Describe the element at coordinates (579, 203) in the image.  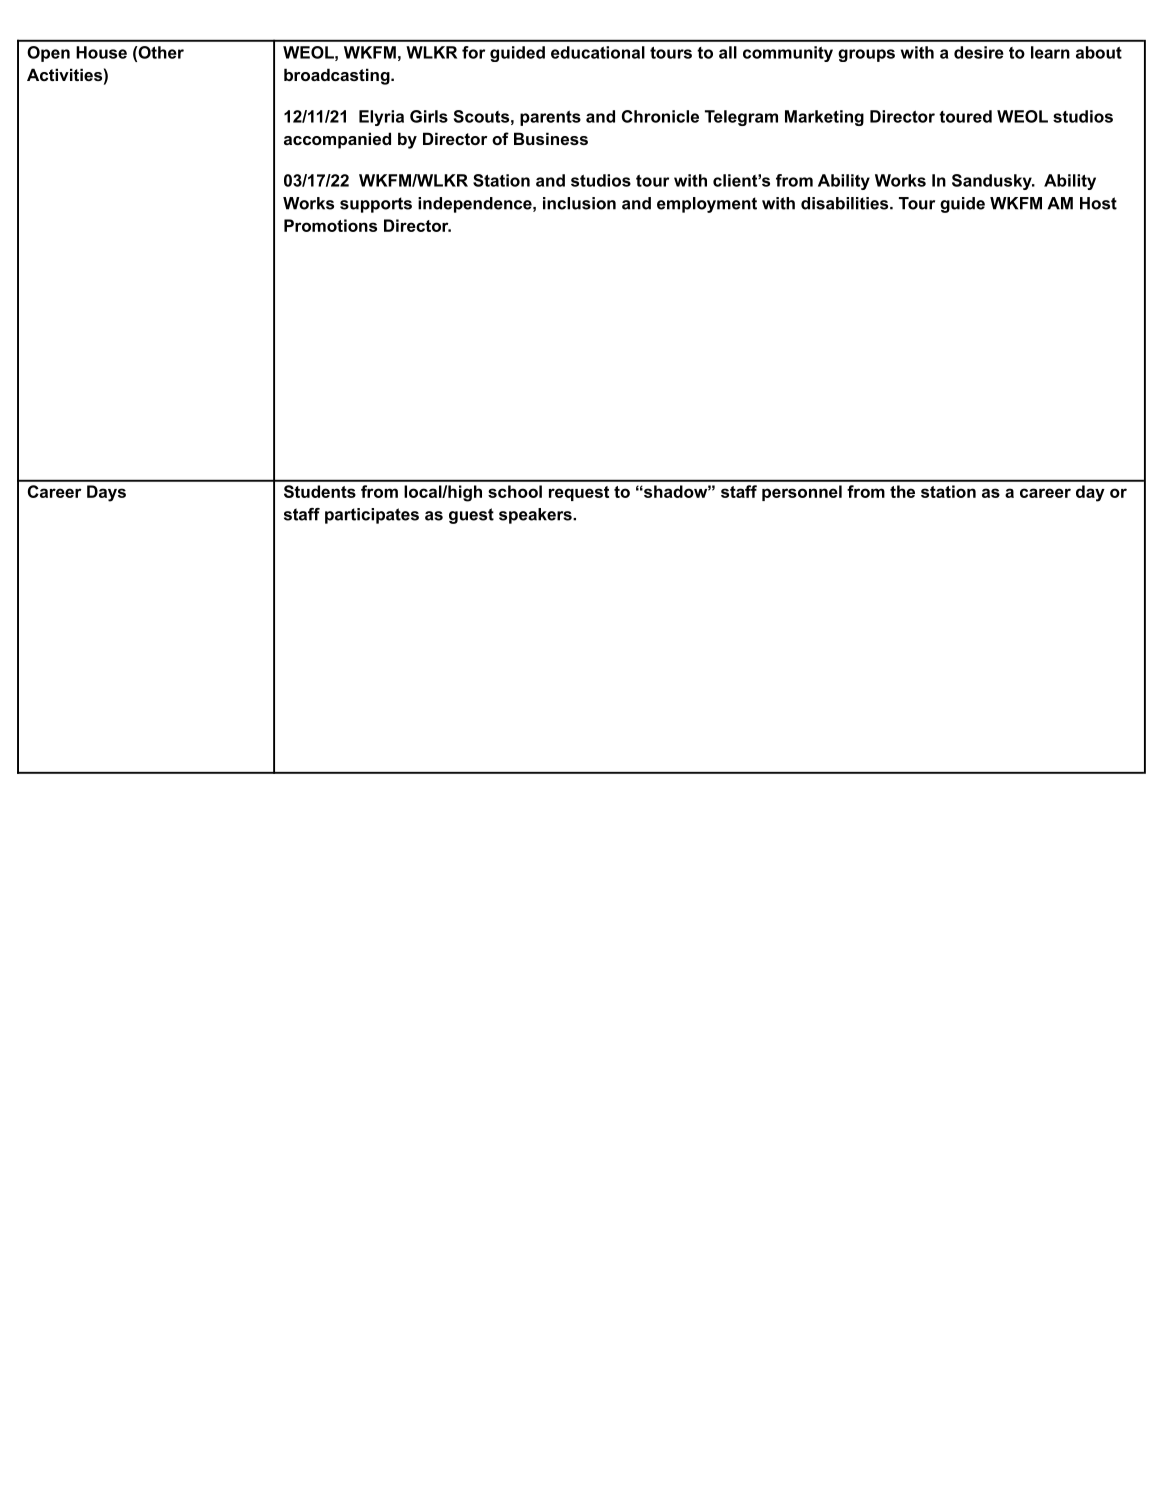
I see `inclusion` at that location.
